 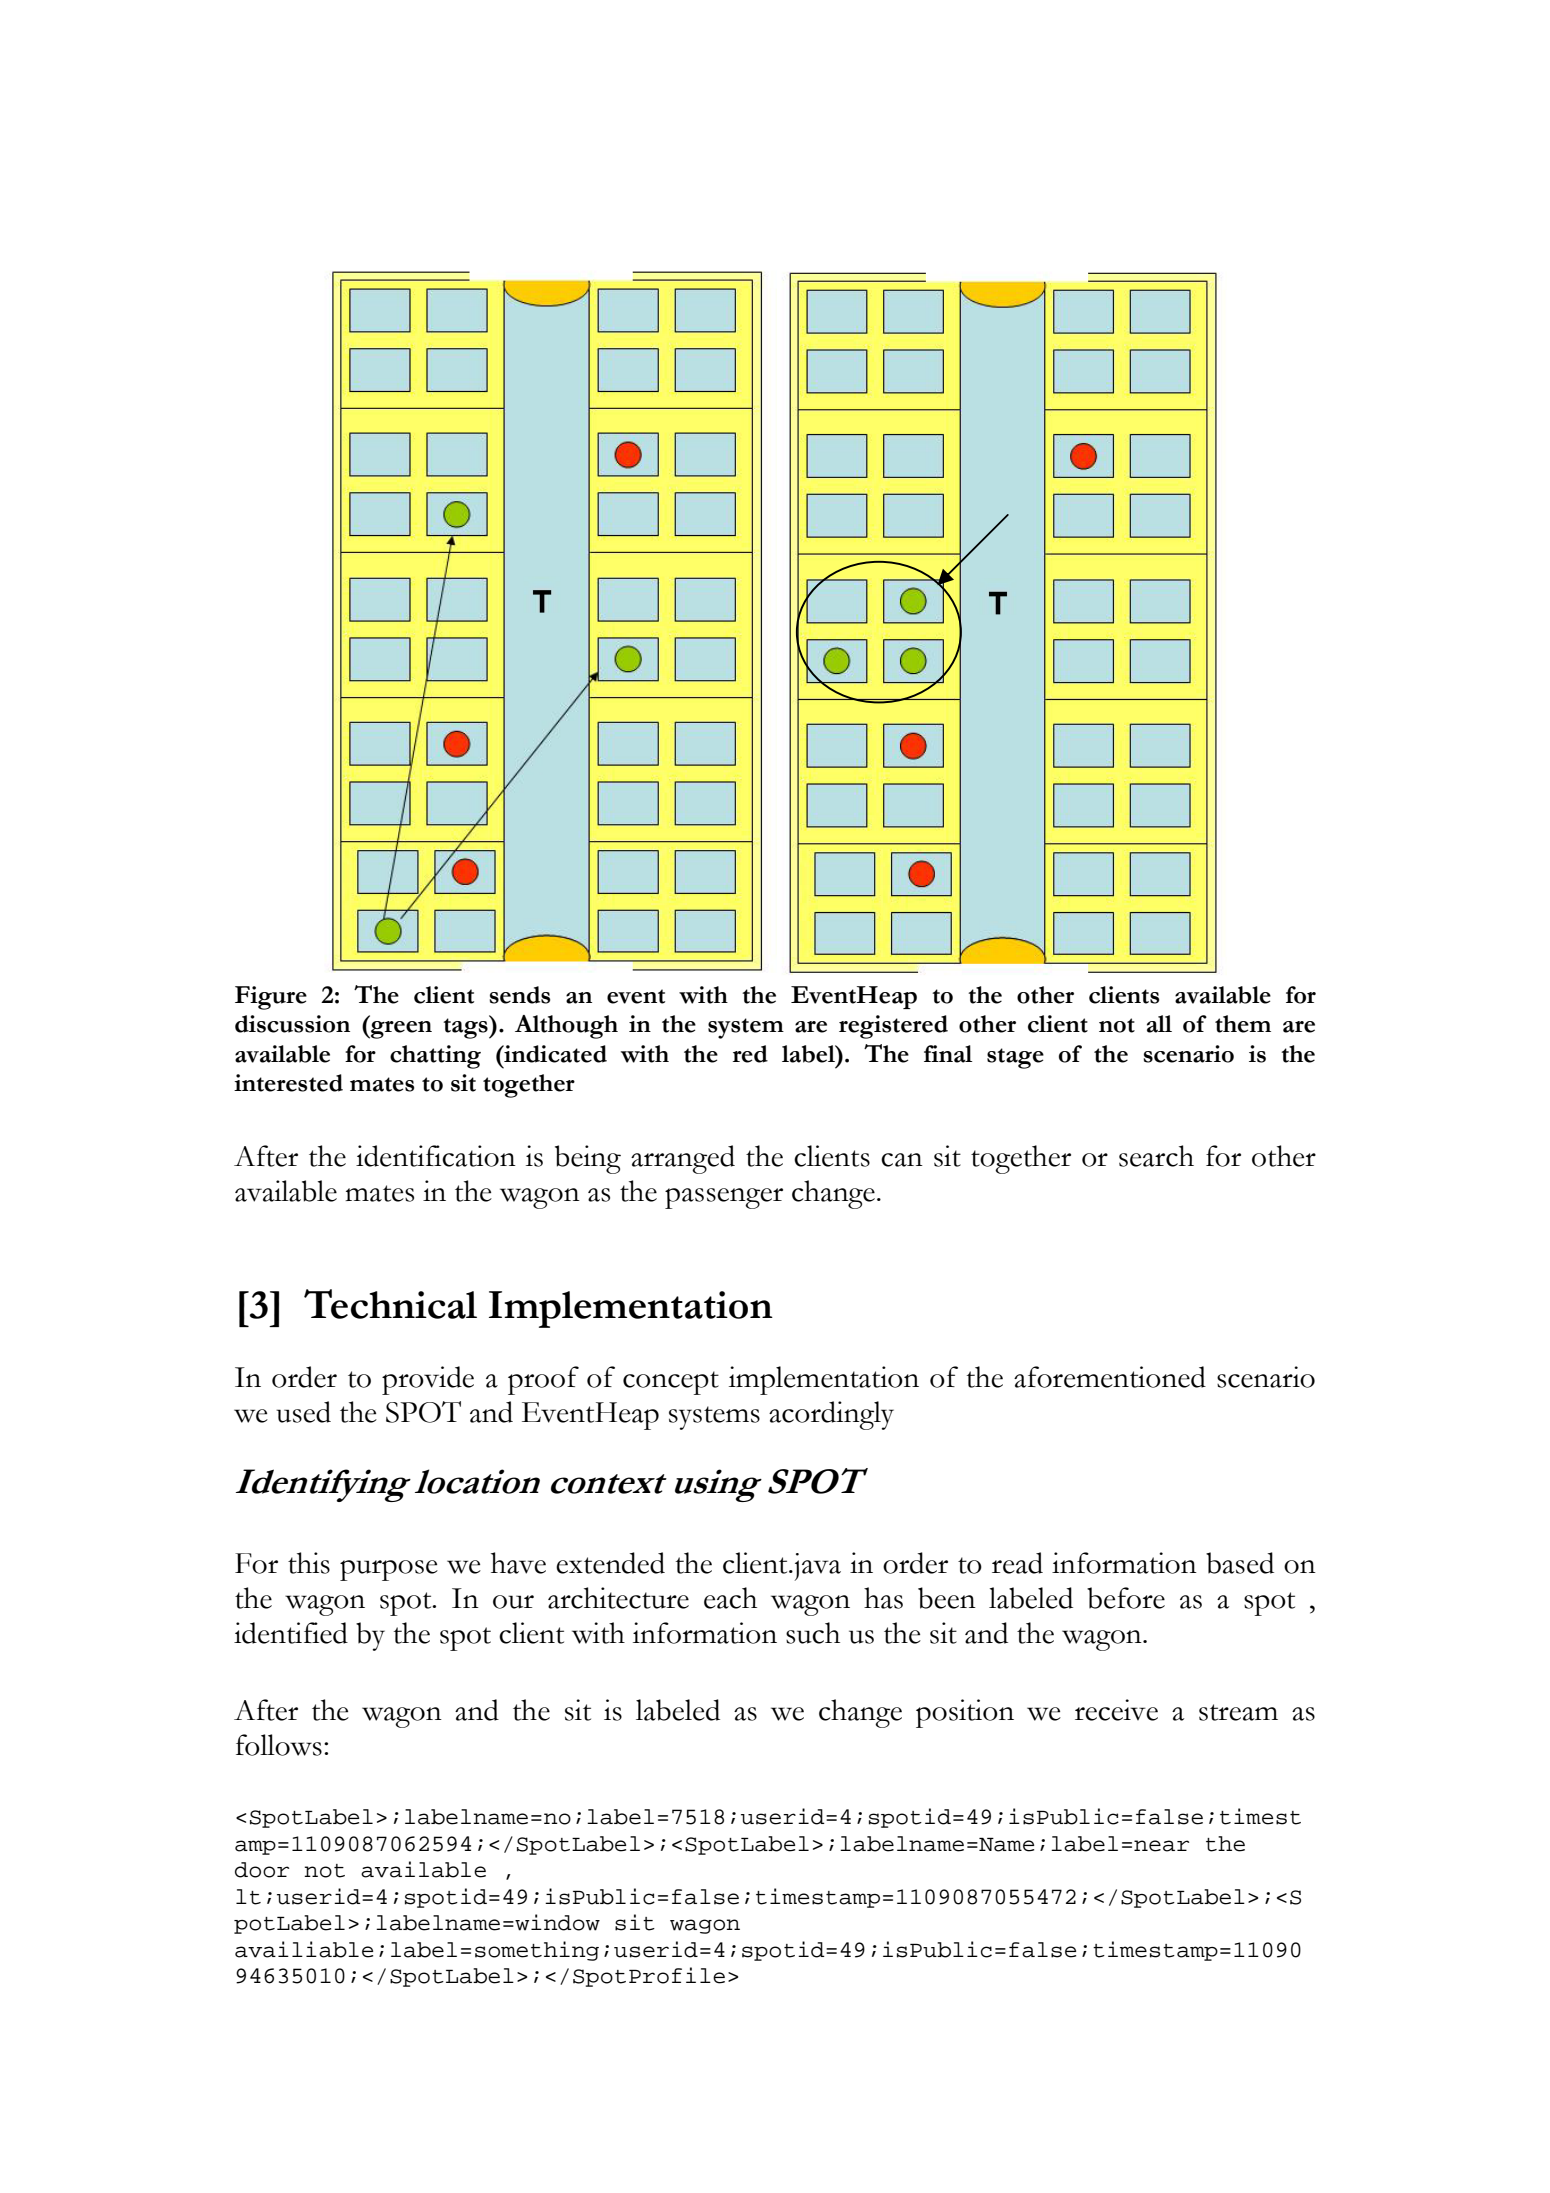 What do you see at coordinates (893, 1027) in the screenshot?
I see `registered` at bounding box center [893, 1027].
